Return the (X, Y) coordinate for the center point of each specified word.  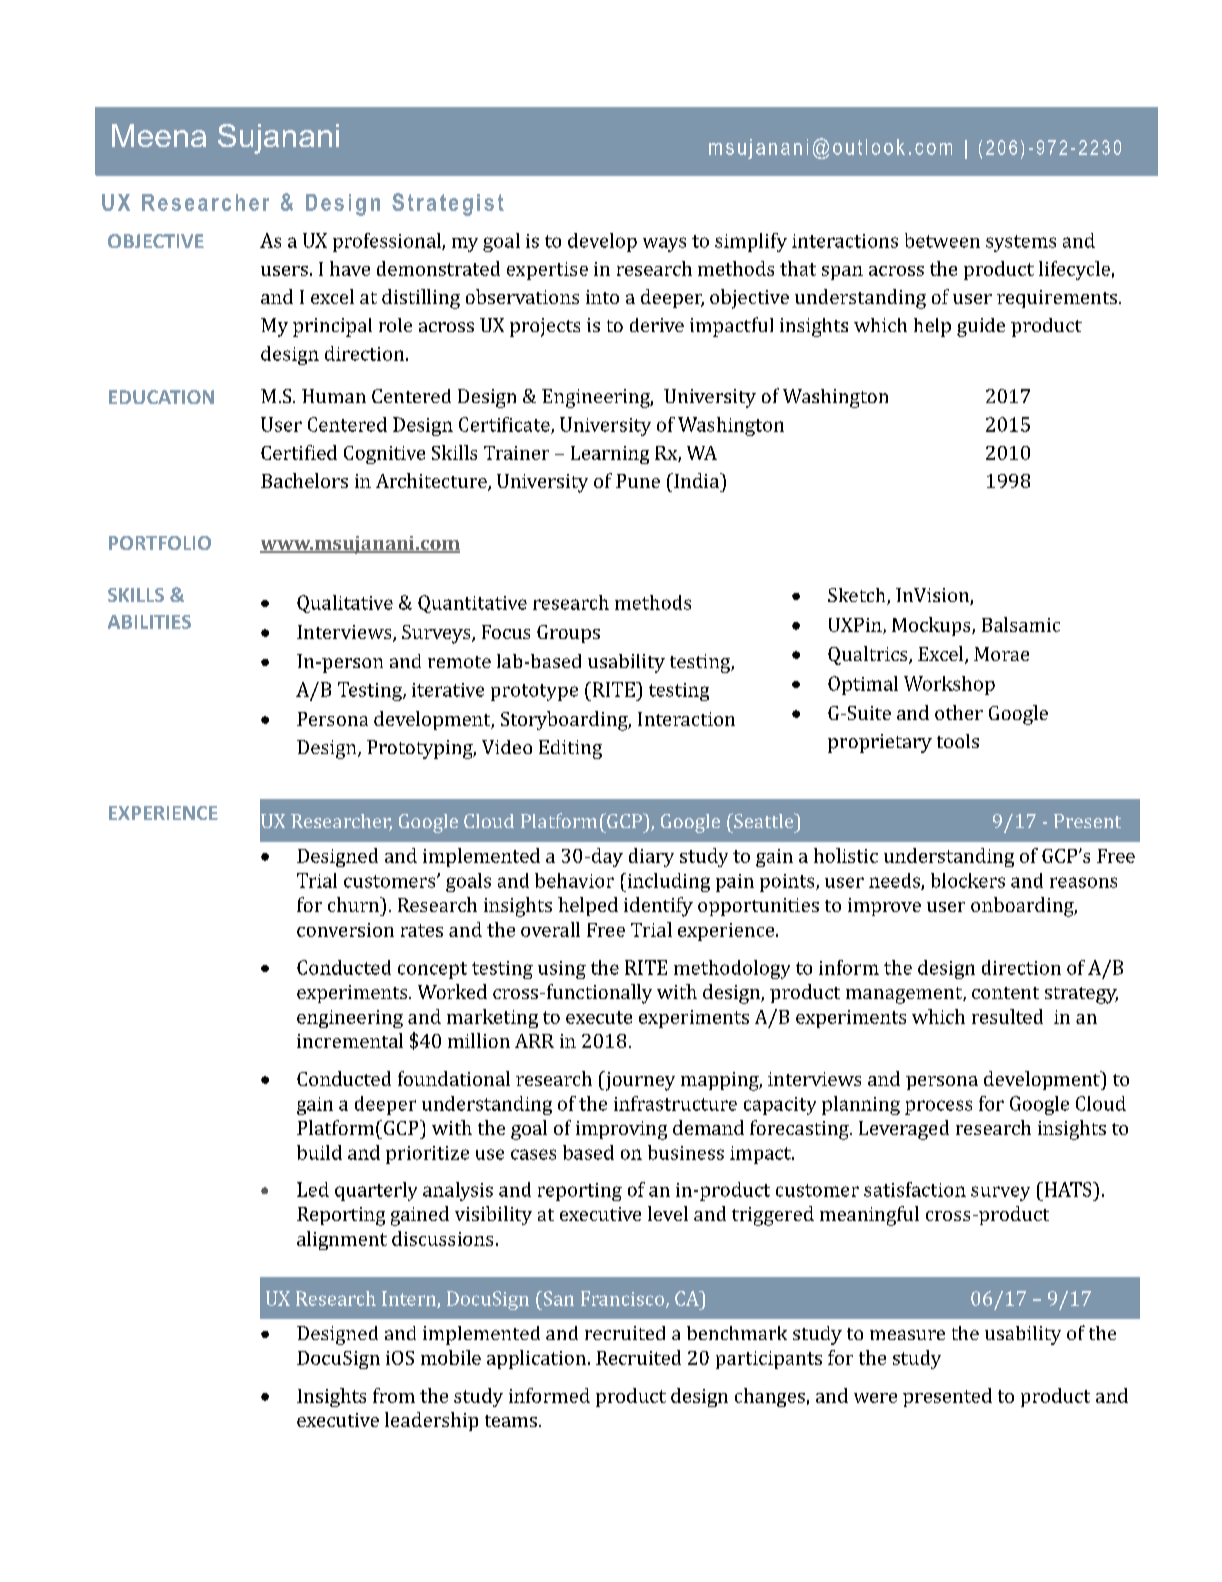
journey (639, 1081)
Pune (638, 481)
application (536, 1359)
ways (664, 244)
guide (981, 327)
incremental (350, 1040)
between (942, 240)
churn (355, 904)
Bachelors (304, 480)
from (394, 1395)
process (938, 1107)
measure (907, 1335)
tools (958, 741)
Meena (159, 135)
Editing (570, 749)
